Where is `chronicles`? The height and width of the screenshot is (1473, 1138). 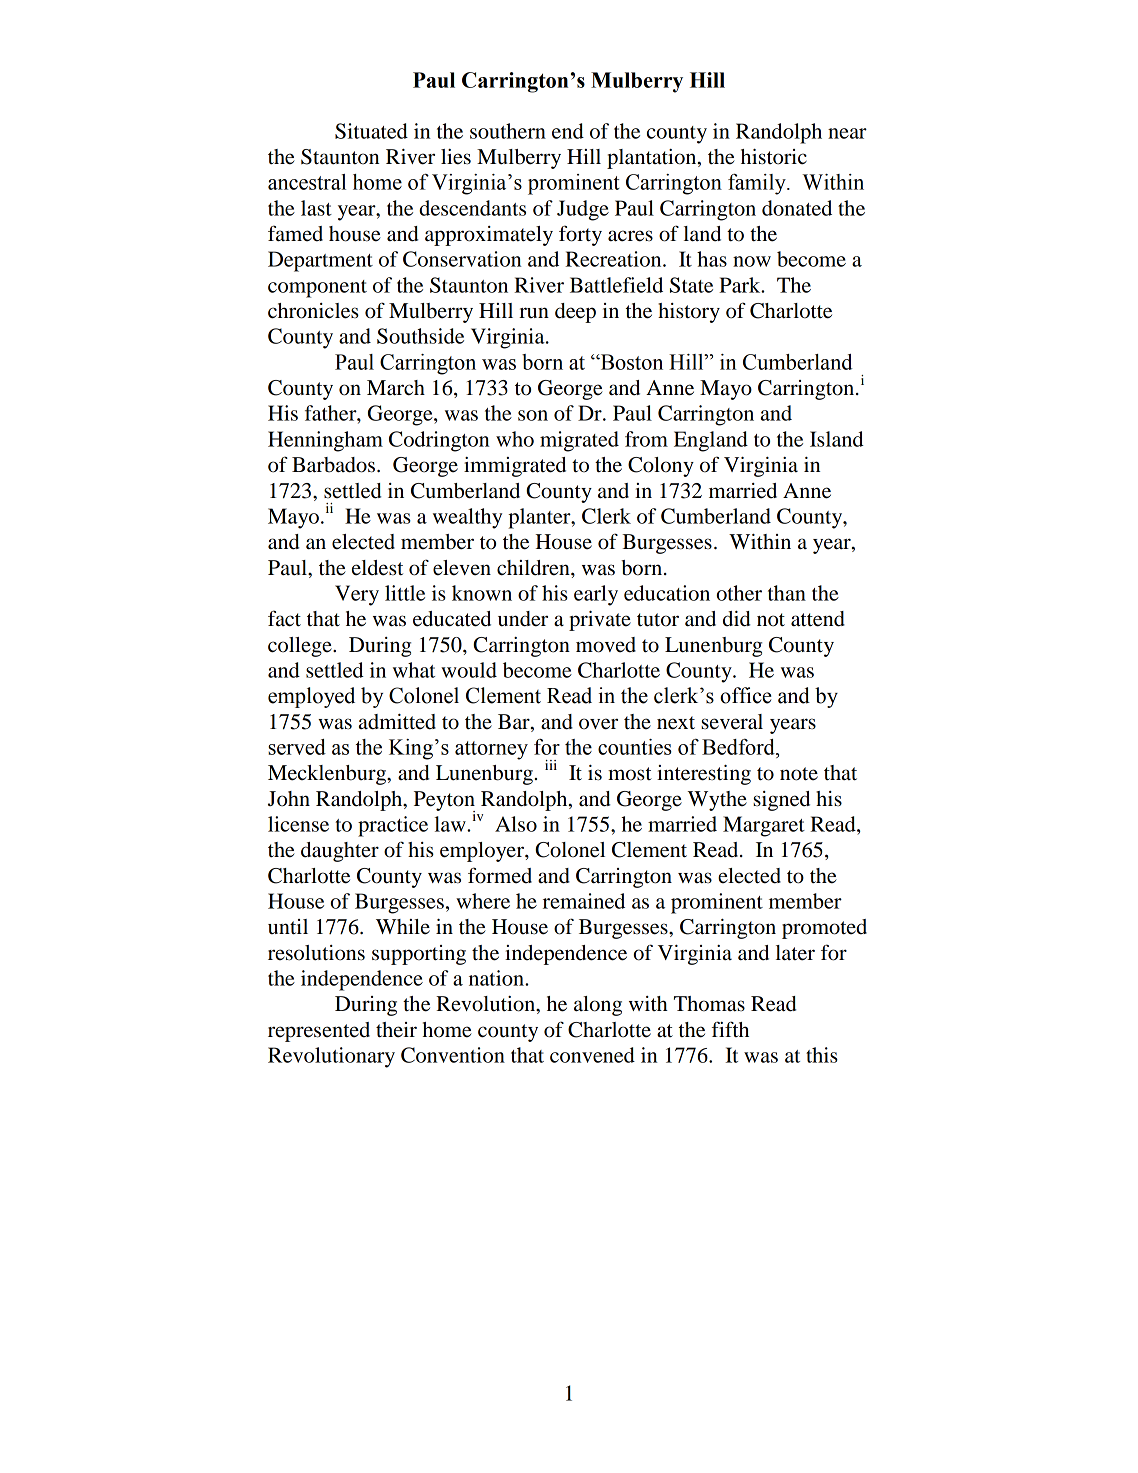
chronicles is located at coordinates (313, 311).
